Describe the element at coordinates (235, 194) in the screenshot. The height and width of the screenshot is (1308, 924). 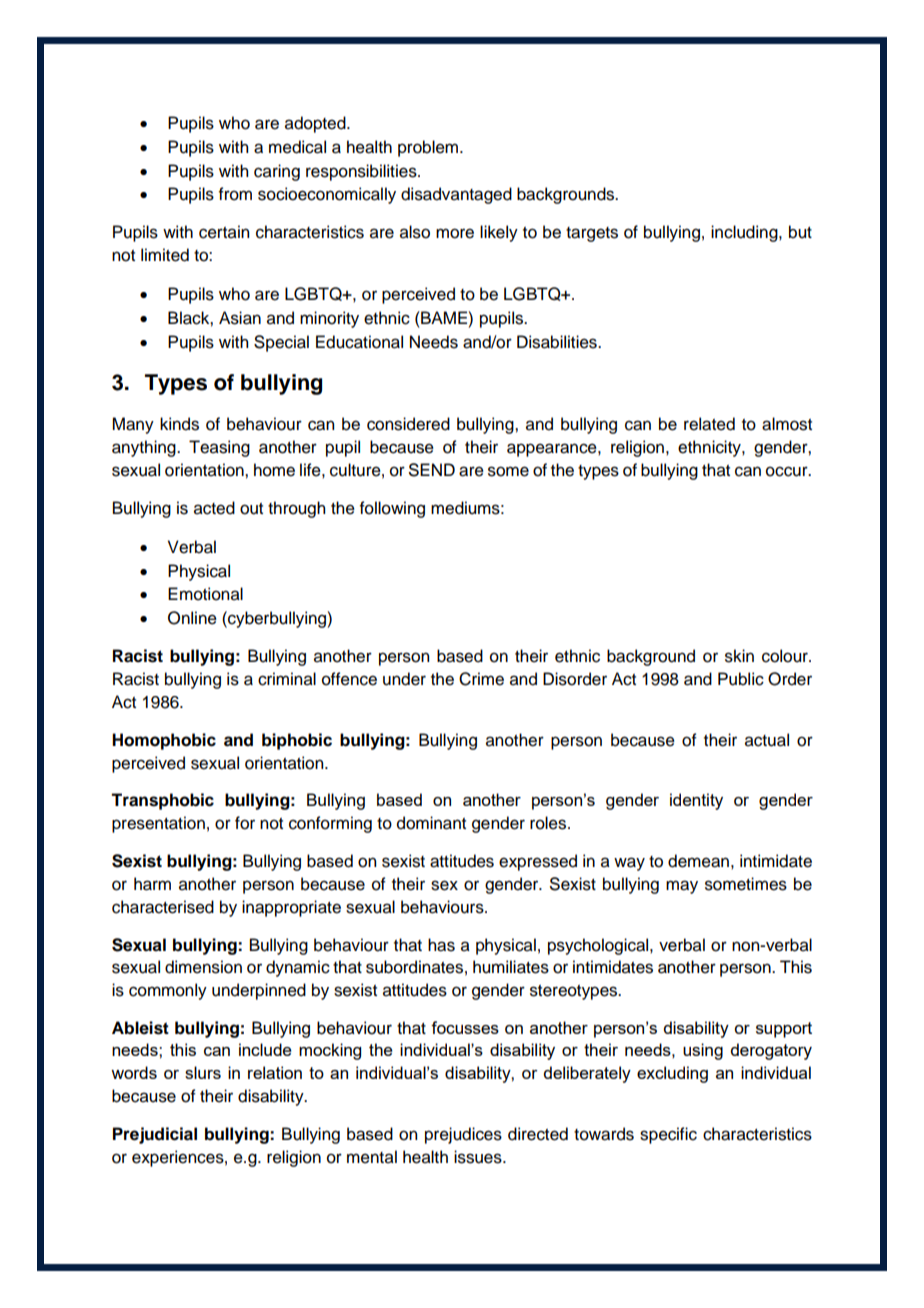
I see `from` at that location.
